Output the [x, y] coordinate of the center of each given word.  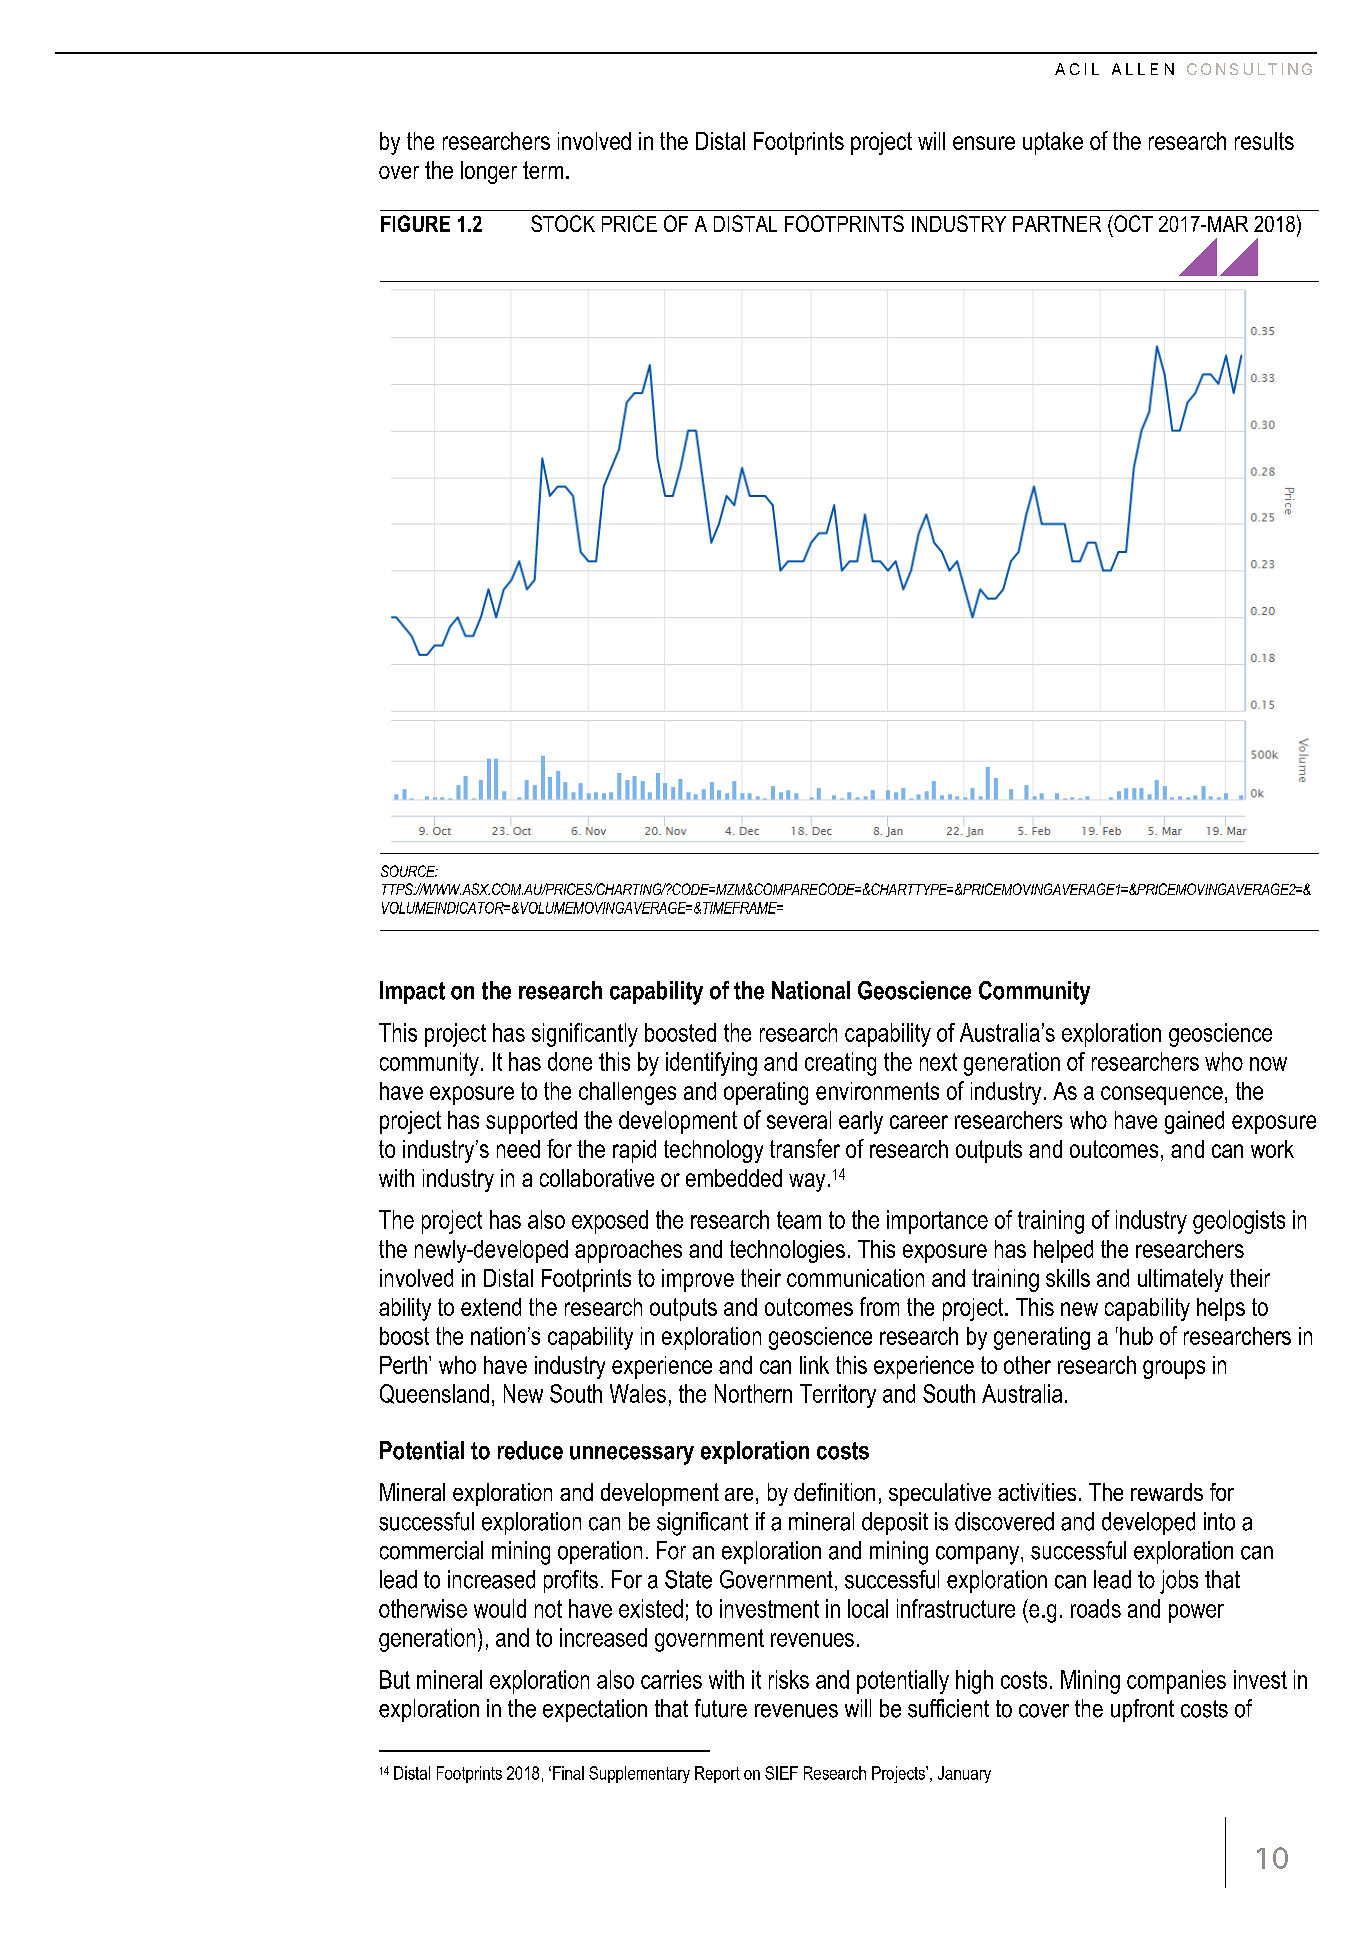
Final [568, 1773]
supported [531, 1122]
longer [489, 172]
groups [1174, 1369]
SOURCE [409, 871]
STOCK [563, 223]
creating [840, 1064]
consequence [1162, 1095]
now [1268, 1064]
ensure [984, 143]
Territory [838, 1396]
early [861, 1122]
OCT [1132, 223]
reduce [530, 1450]
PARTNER [1057, 224]
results [1264, 141]
